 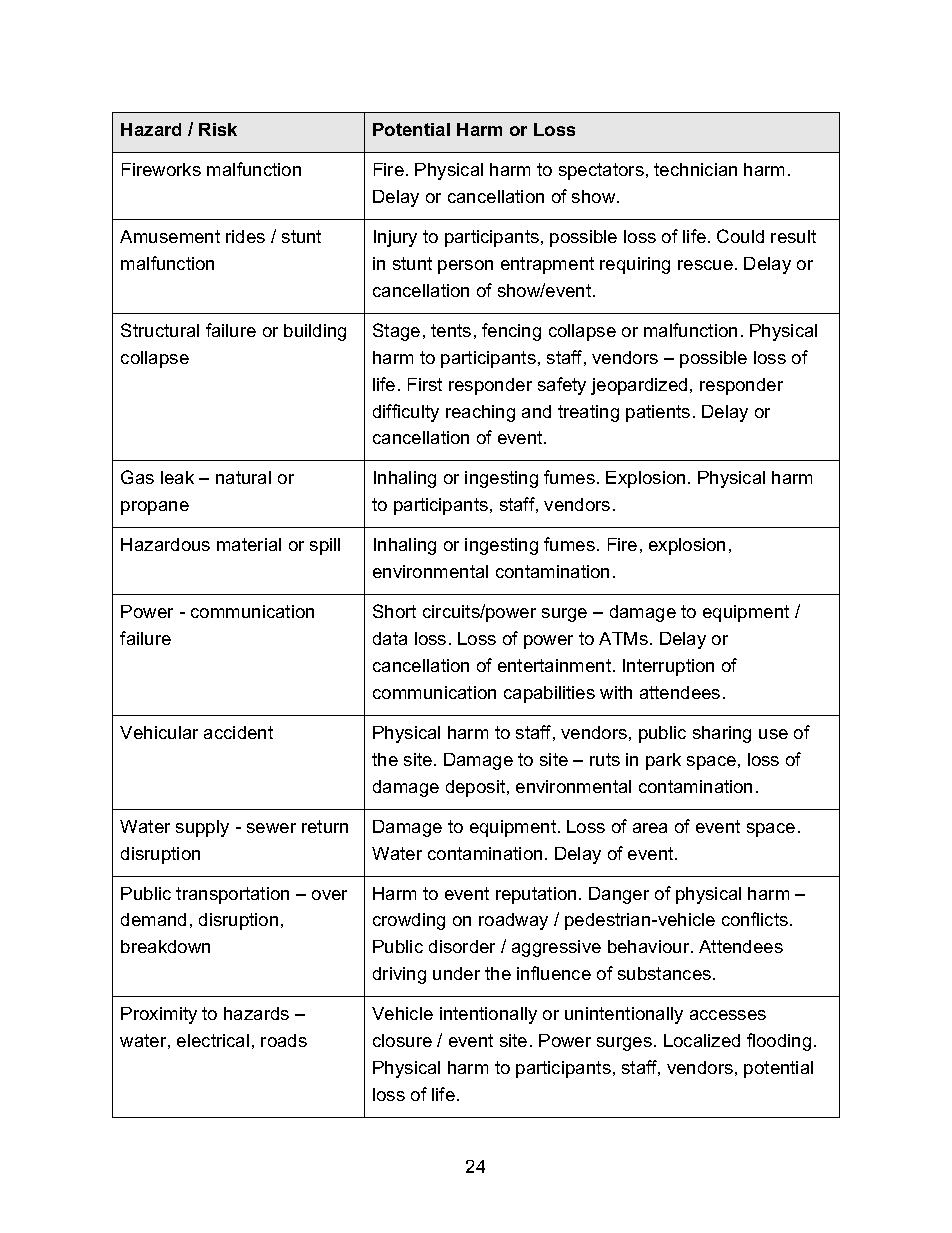 What do you see at coordinates (658, 413) in the screenshot?
I see `patients` at bounding box center [658, 413].
